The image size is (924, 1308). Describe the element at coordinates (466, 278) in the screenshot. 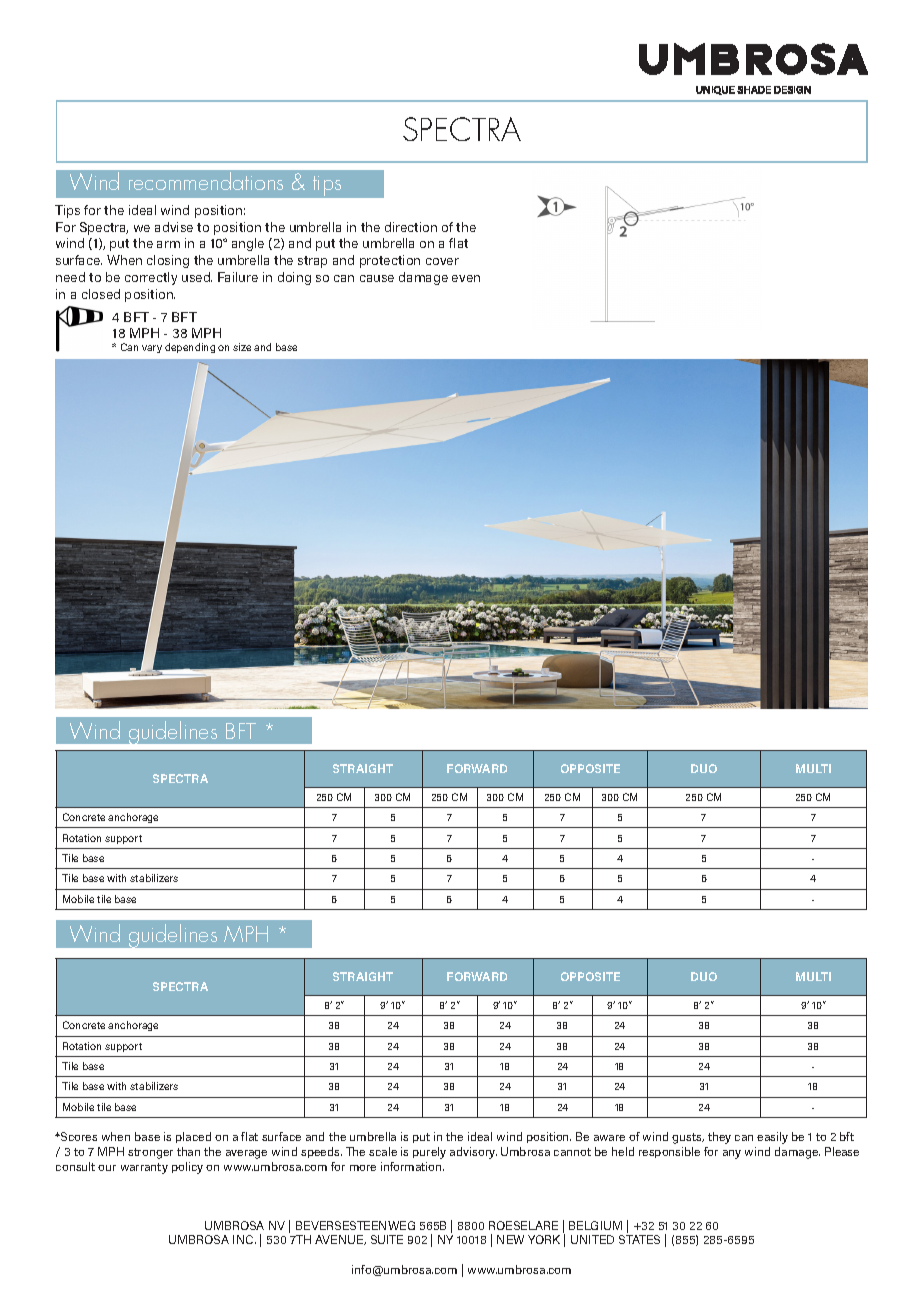

I see `even` at that location.
